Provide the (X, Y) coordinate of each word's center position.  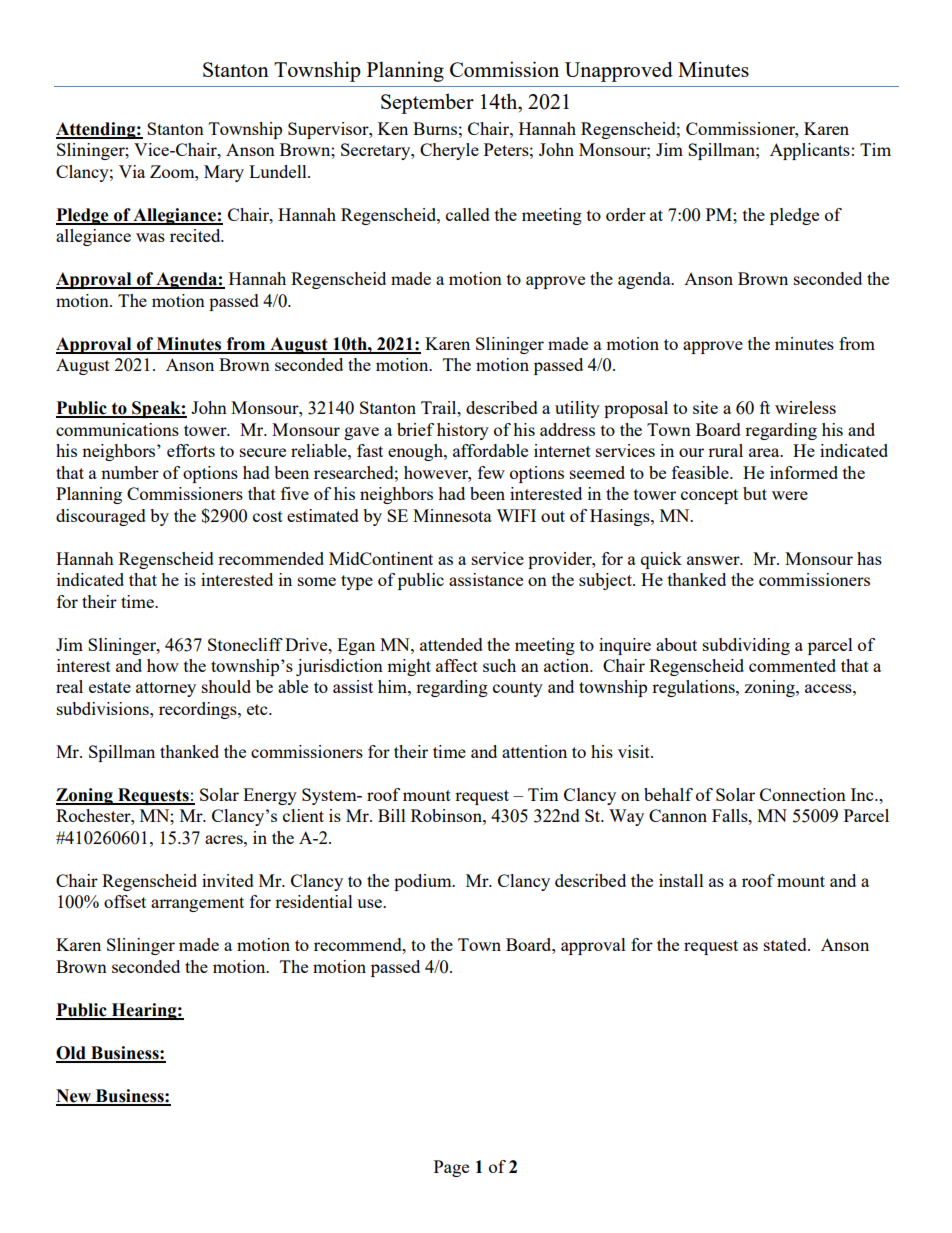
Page (451, 1168)
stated (786, 944)
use (370, 903)
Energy (270, 796)
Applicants (810, 151)
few (491, 472)
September (427, 103)
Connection (803, 794)
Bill (392, 815)
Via (132, 171)
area (765, 452)
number (130, 472)
